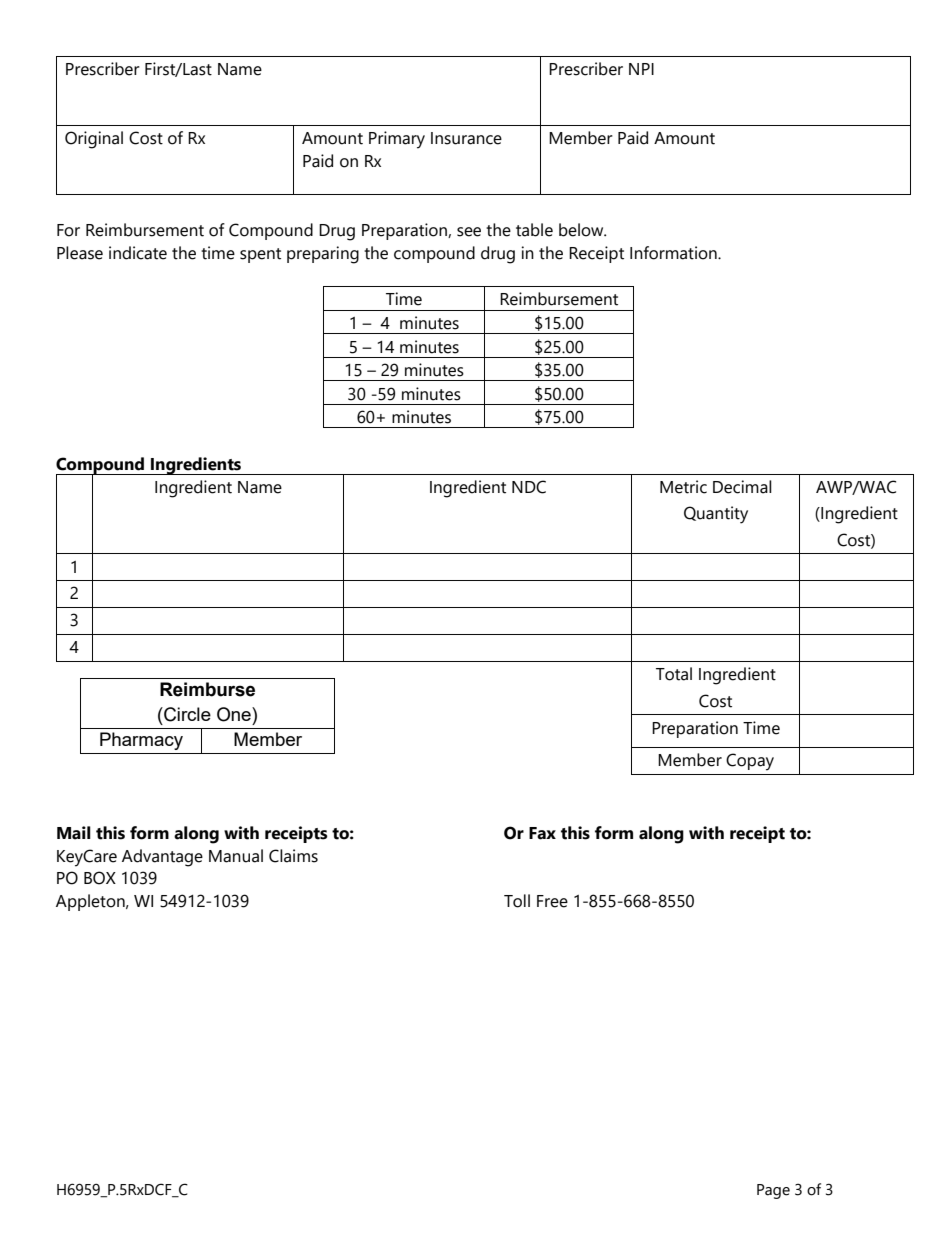 The width and height of the screenshot is (952, 1233). Describe the element at coordinates (750, 762) in the screenshot. I see `Copay` at that location.
